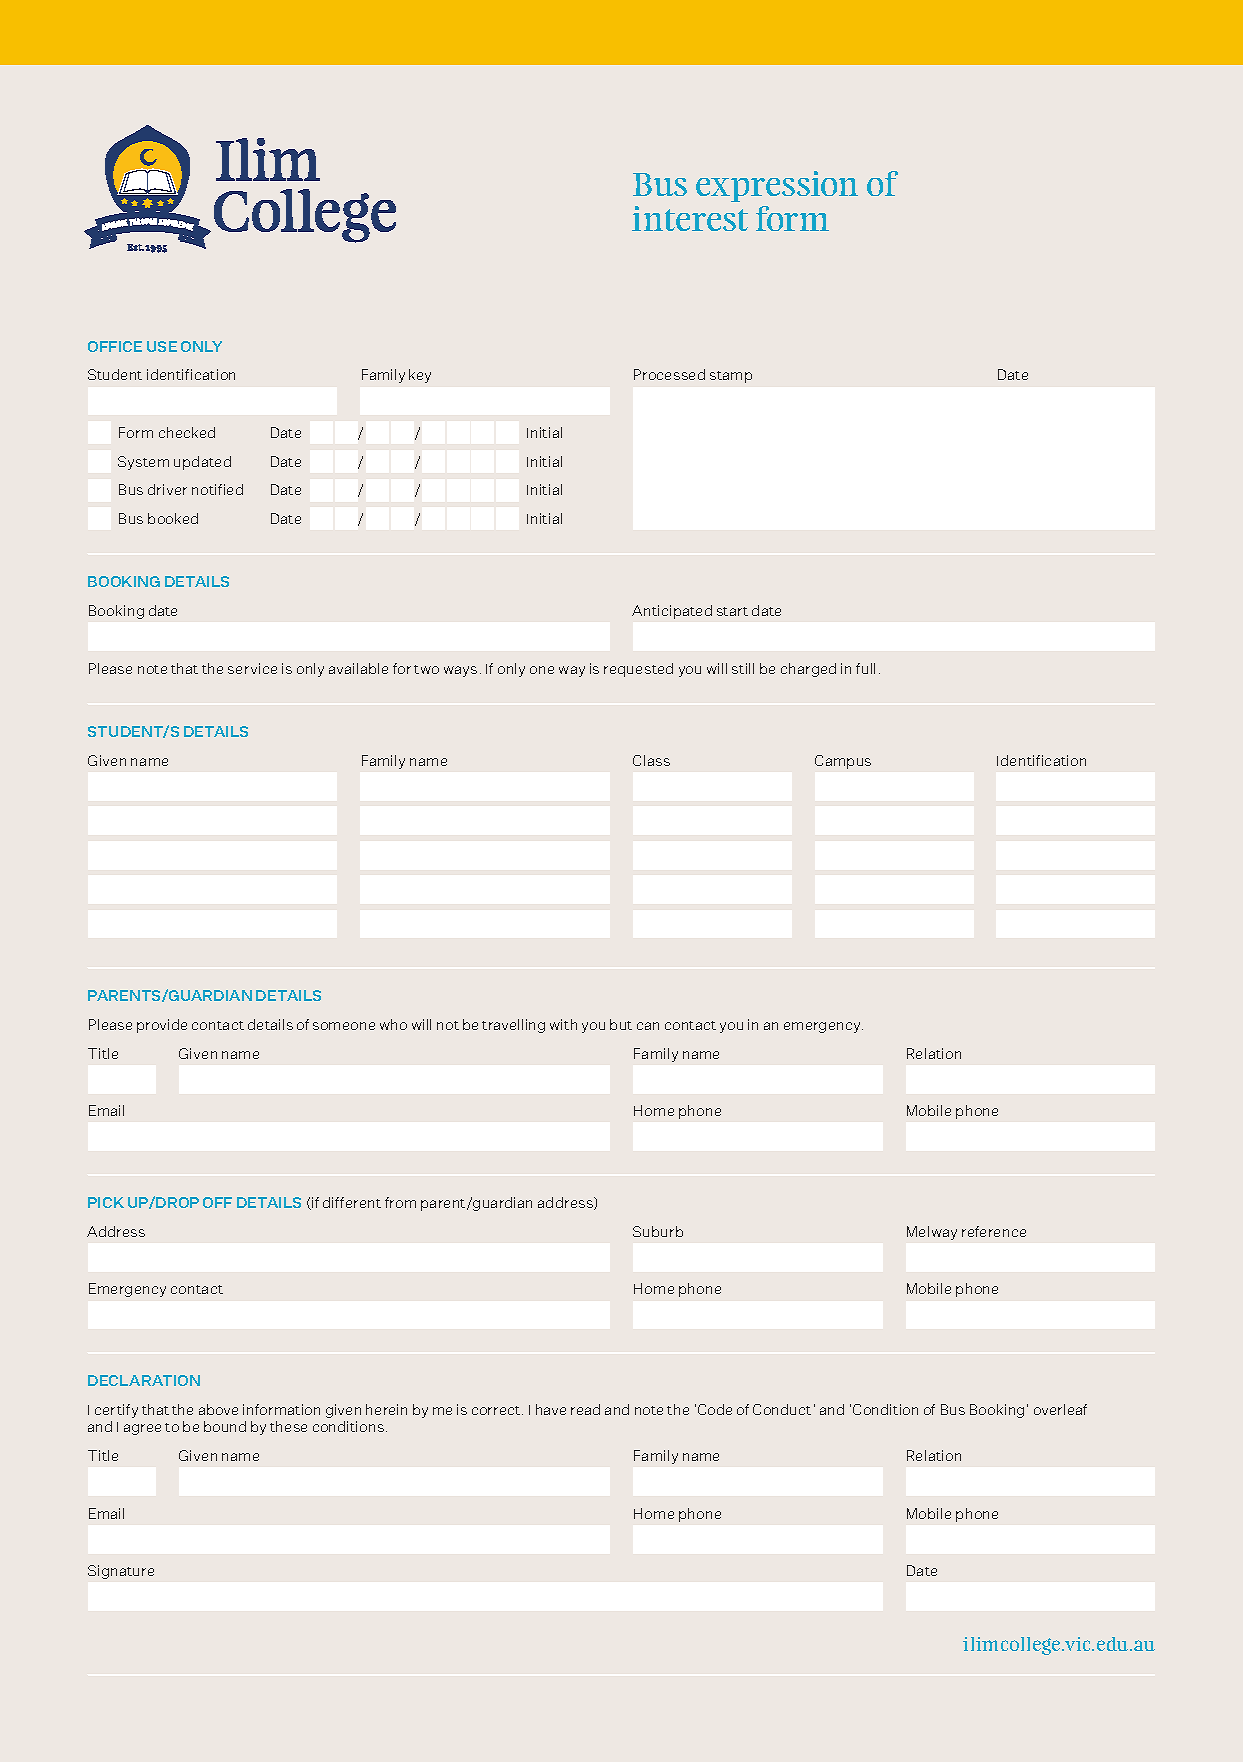 The image size is (1243, 1762). I want to click on full, so click(865, 668).
